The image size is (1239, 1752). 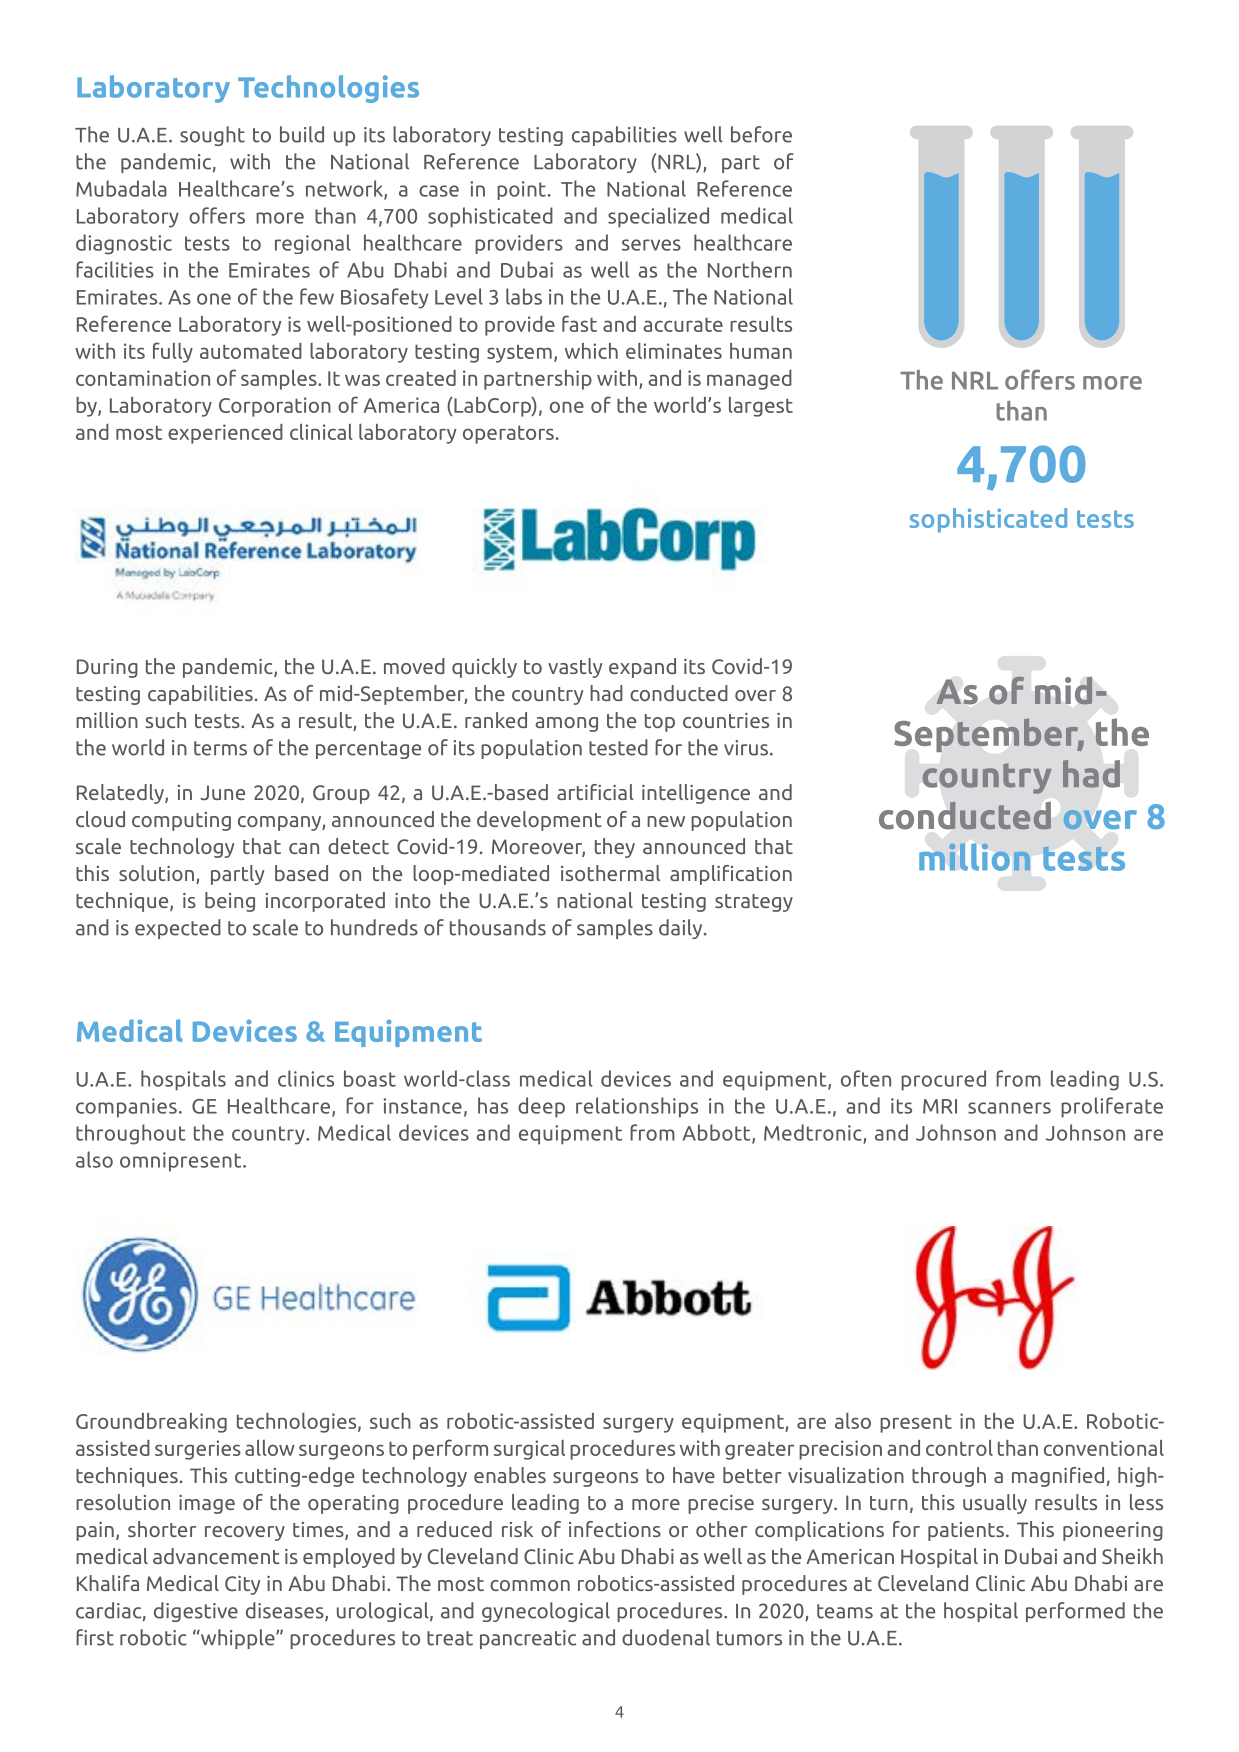 I want to click on they, so click(x=615, y=848).
